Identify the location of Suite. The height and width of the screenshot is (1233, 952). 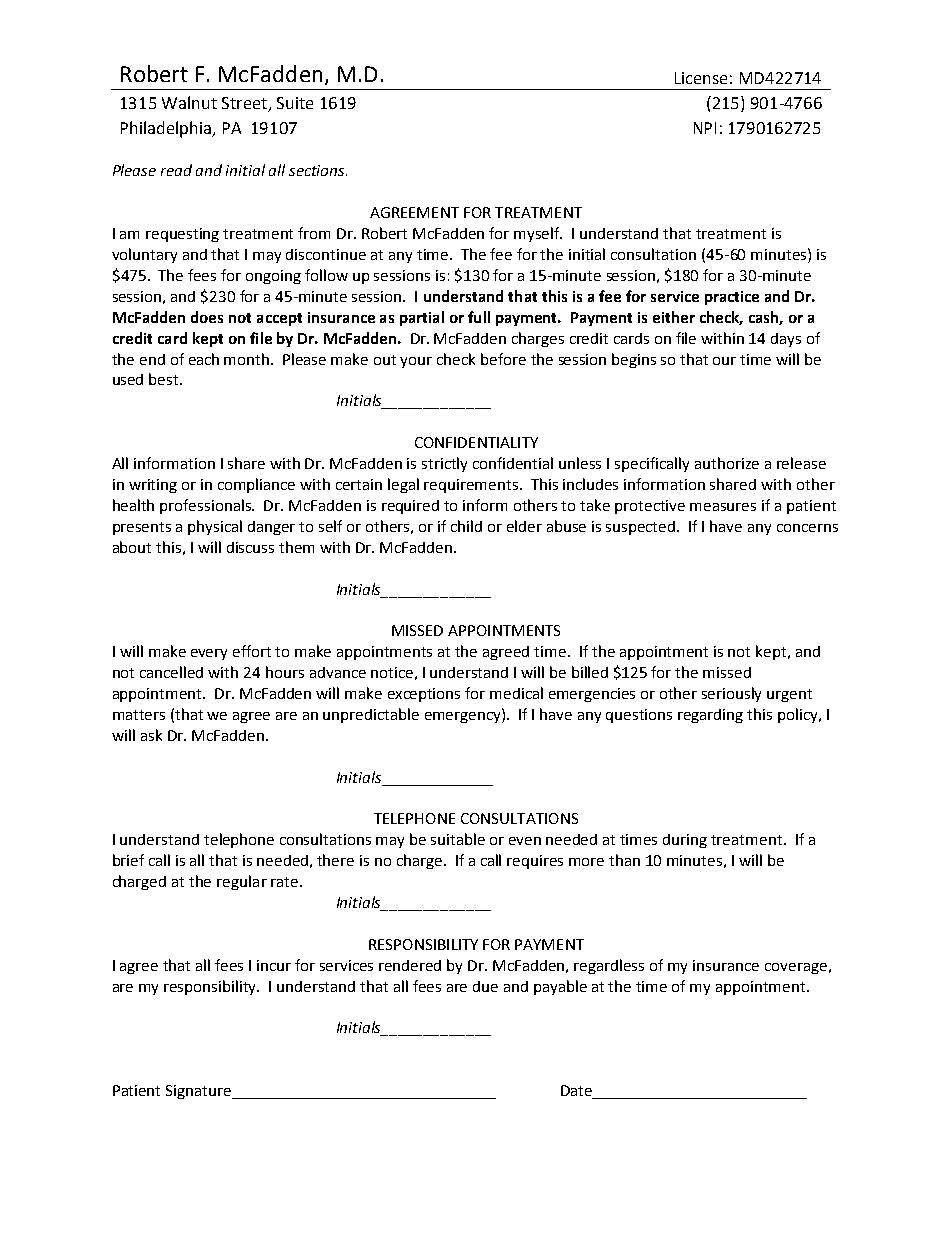
(295, 103).
